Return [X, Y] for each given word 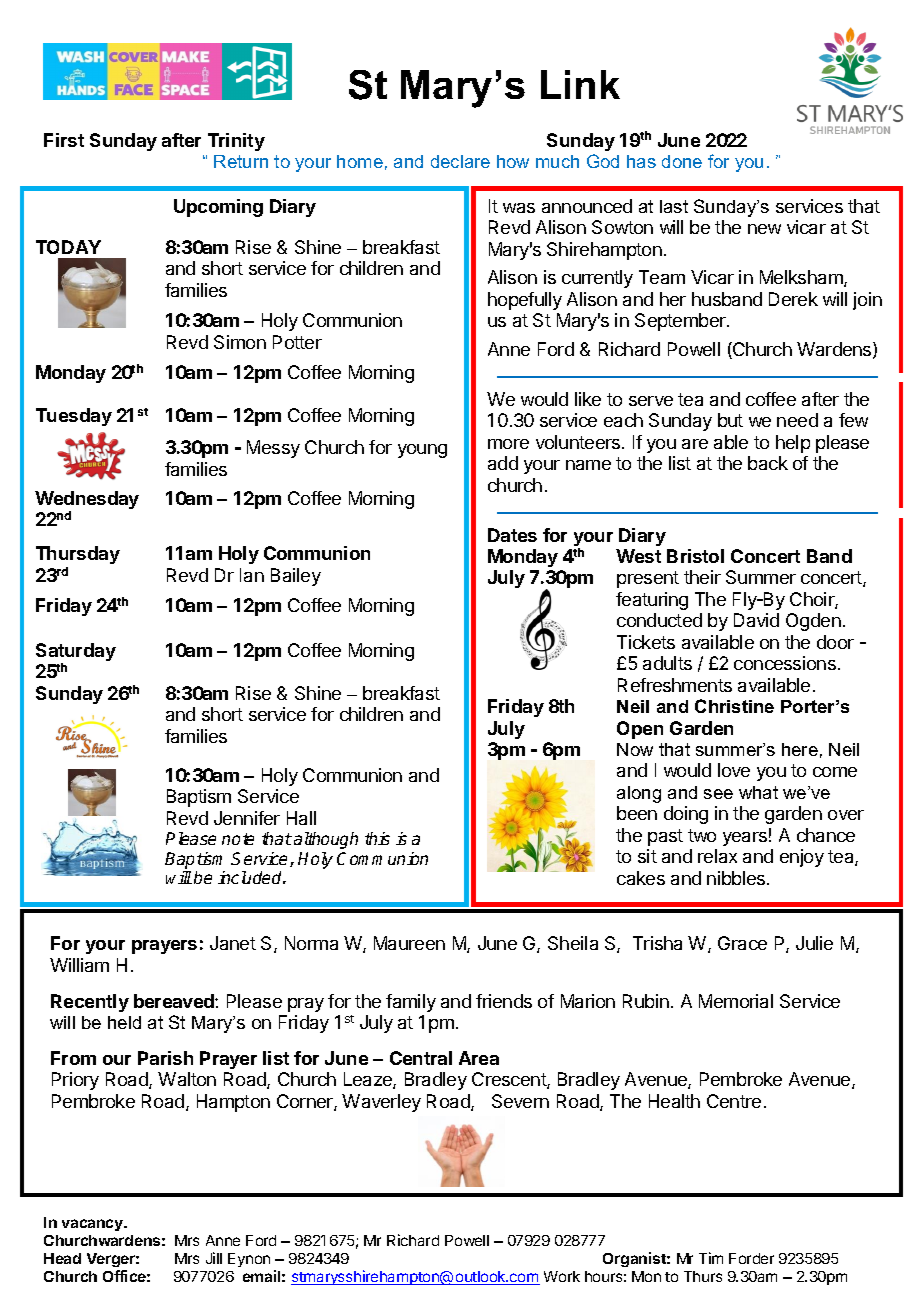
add [503, 463]
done [682, 161]
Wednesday [87, 501]
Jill [214, 1258]
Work [562, 1276]
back [768, 463]
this [377, 838]
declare [460, 161]
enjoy [802, 858]
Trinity [236, 142]
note [238, 839]
